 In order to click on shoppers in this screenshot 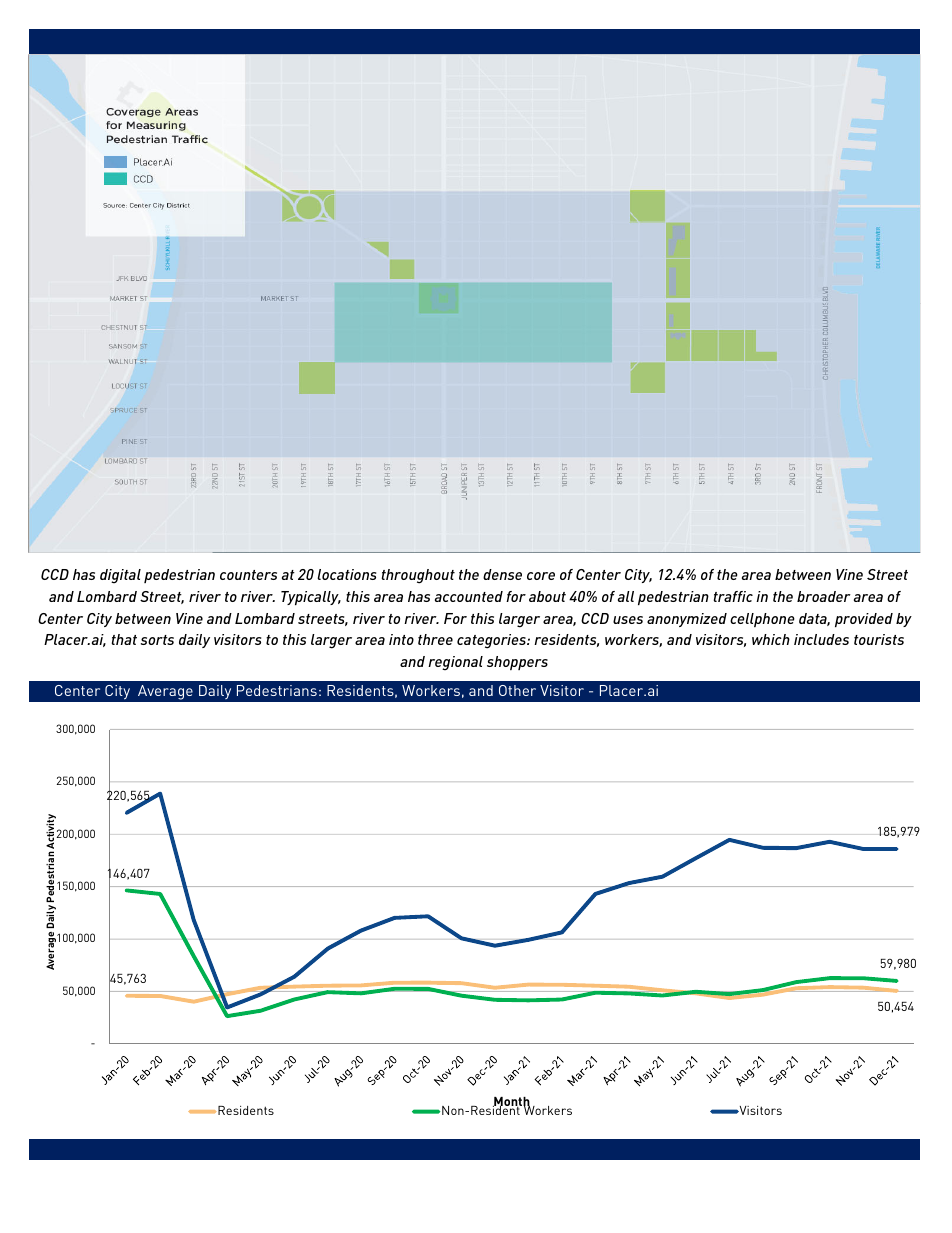, I will do `click(517, 663)`.
